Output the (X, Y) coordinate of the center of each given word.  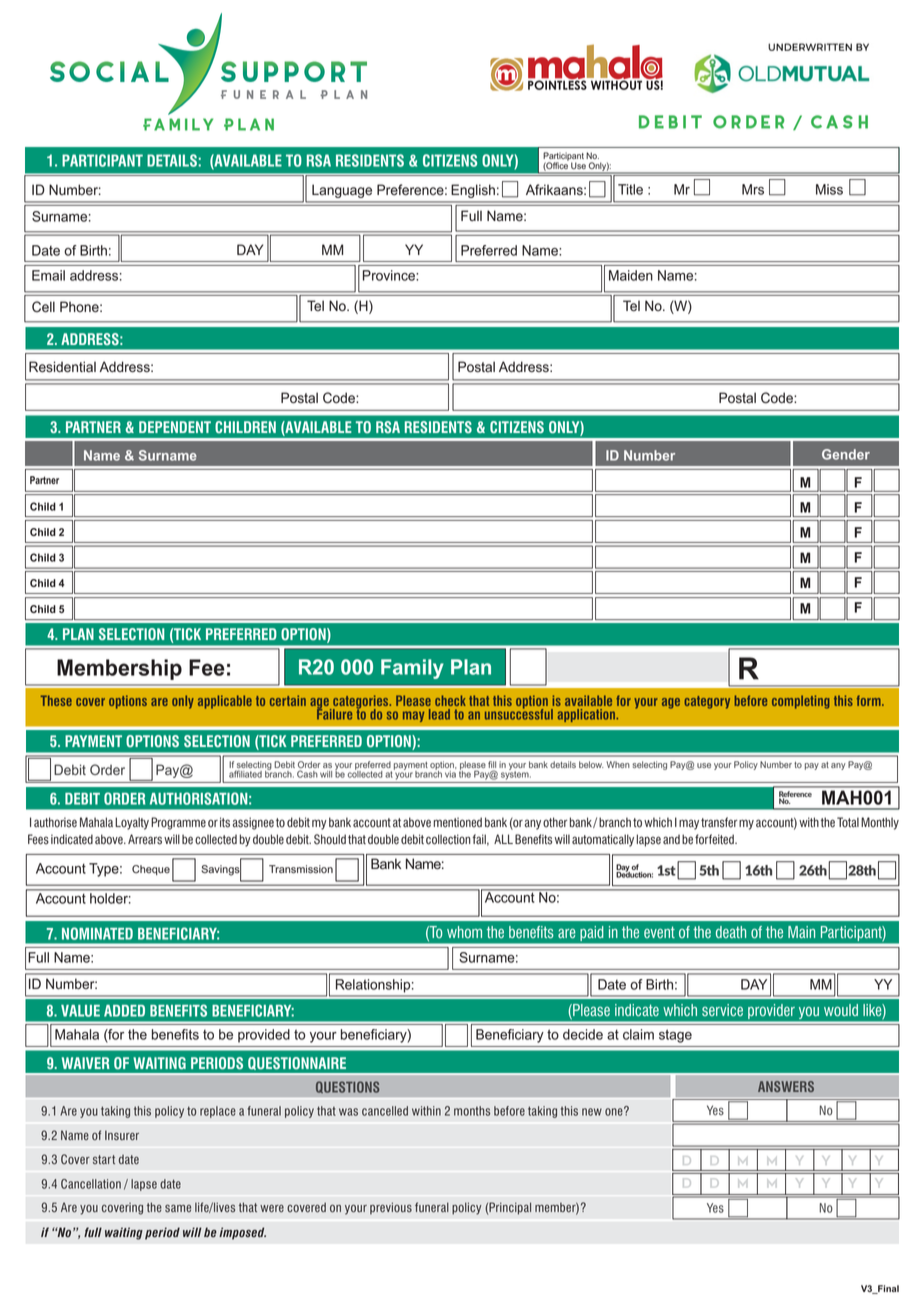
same (178, 1208)
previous (391, 1208)
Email (48, 275)
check (450, 700)
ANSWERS (786, 1086)
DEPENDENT (175, 427)
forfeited (715, 839)
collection (448, 839)
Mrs (753, 189)
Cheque (151, 870)
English (473, 191)
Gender (846, 454)
